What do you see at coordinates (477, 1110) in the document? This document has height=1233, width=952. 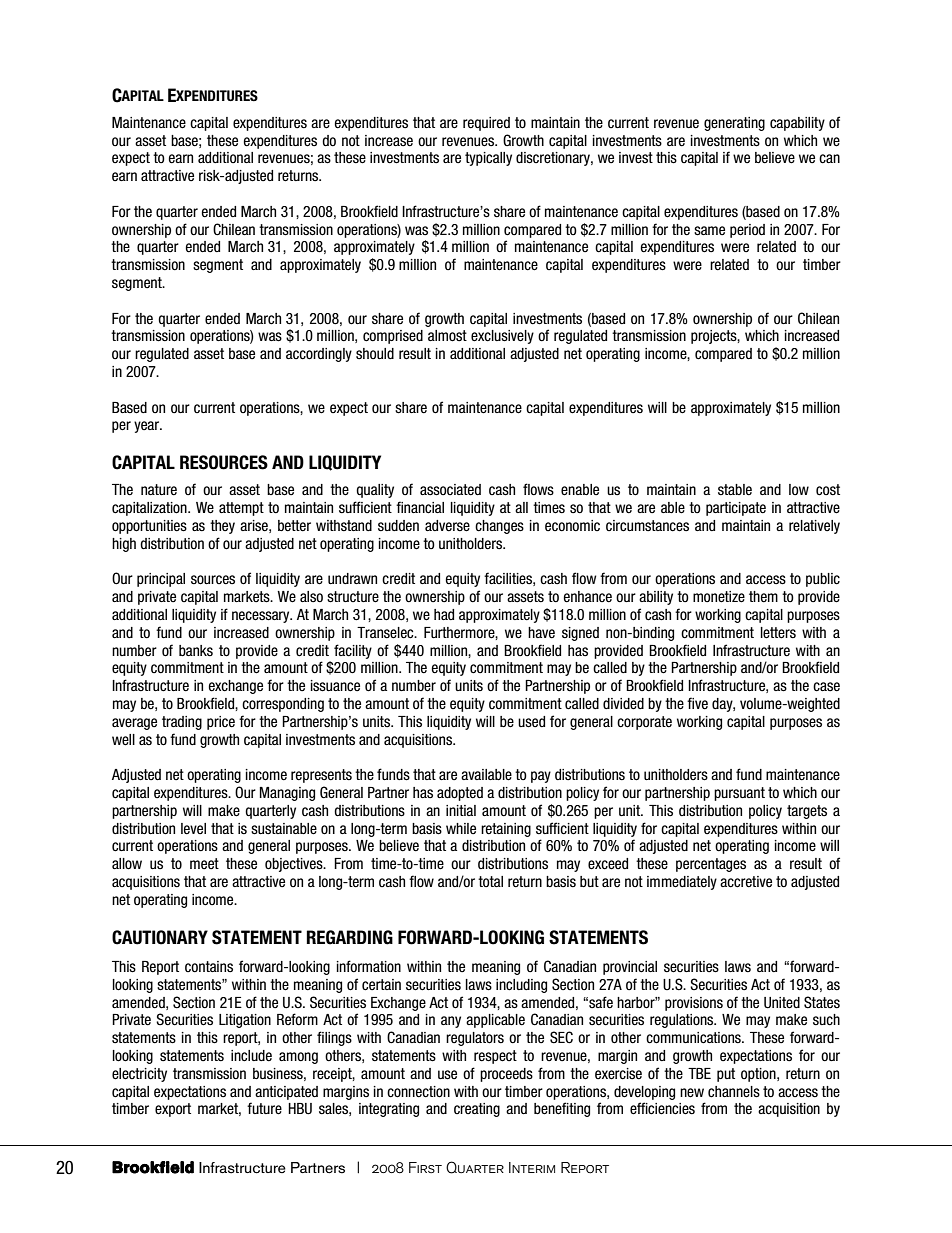 I see `creating` at bounding box center [477, 1110].
